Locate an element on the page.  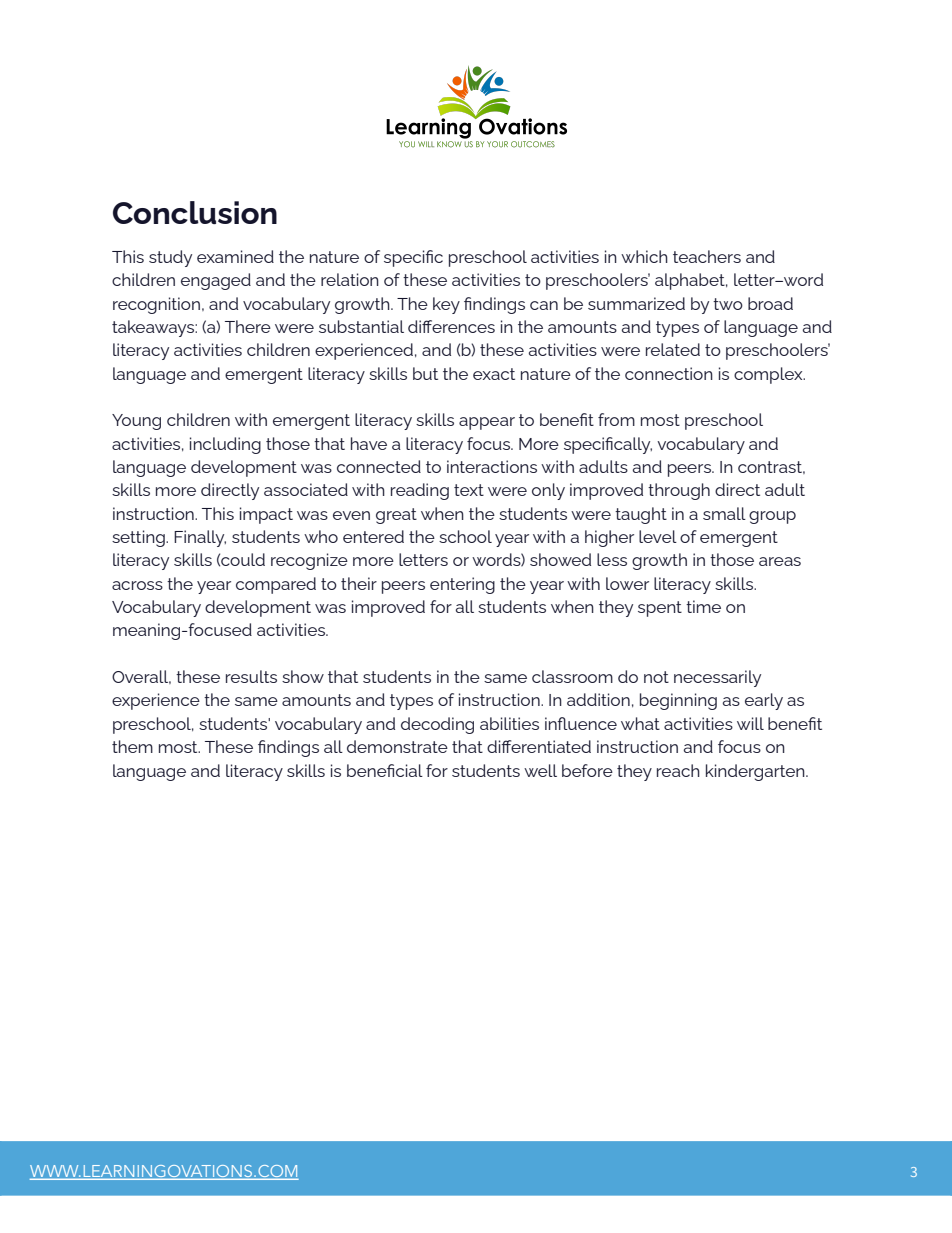
appear is located at coordinates (487, 423).
